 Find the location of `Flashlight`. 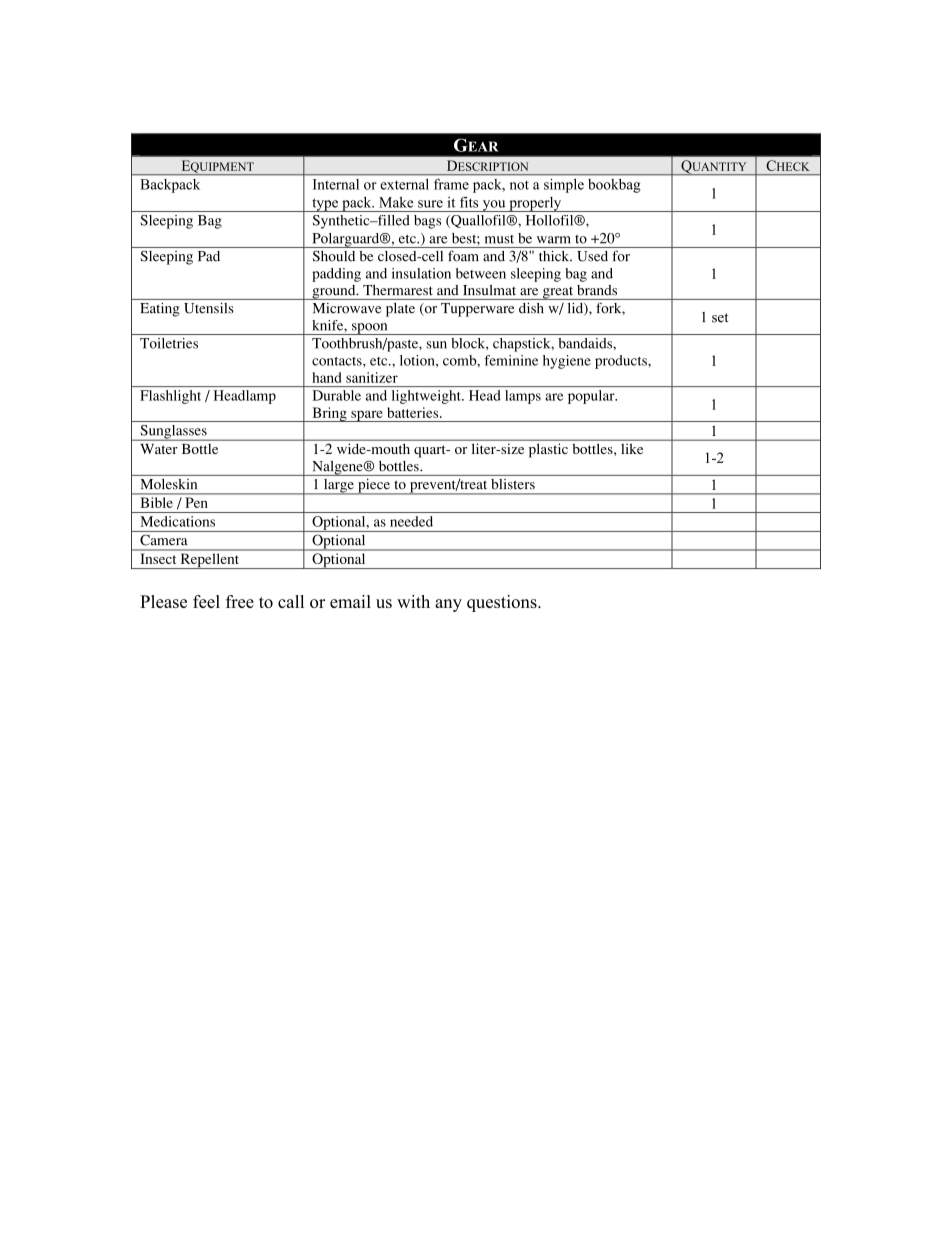

Flashlight is located at coordinates (170, 397).
